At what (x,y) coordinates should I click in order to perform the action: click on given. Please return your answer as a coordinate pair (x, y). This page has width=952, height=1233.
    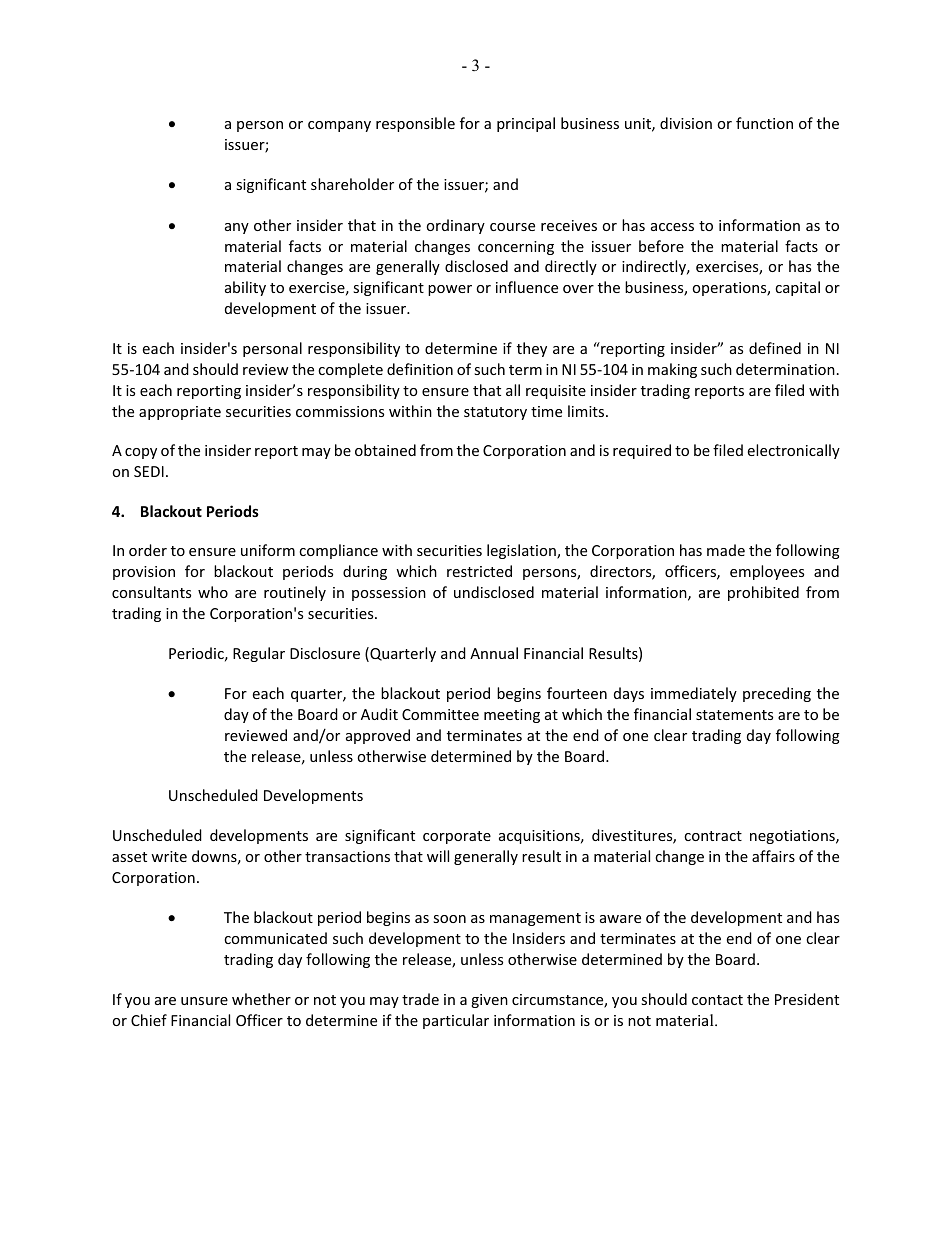
    Looking at the image, I should click on (489, 1001).
